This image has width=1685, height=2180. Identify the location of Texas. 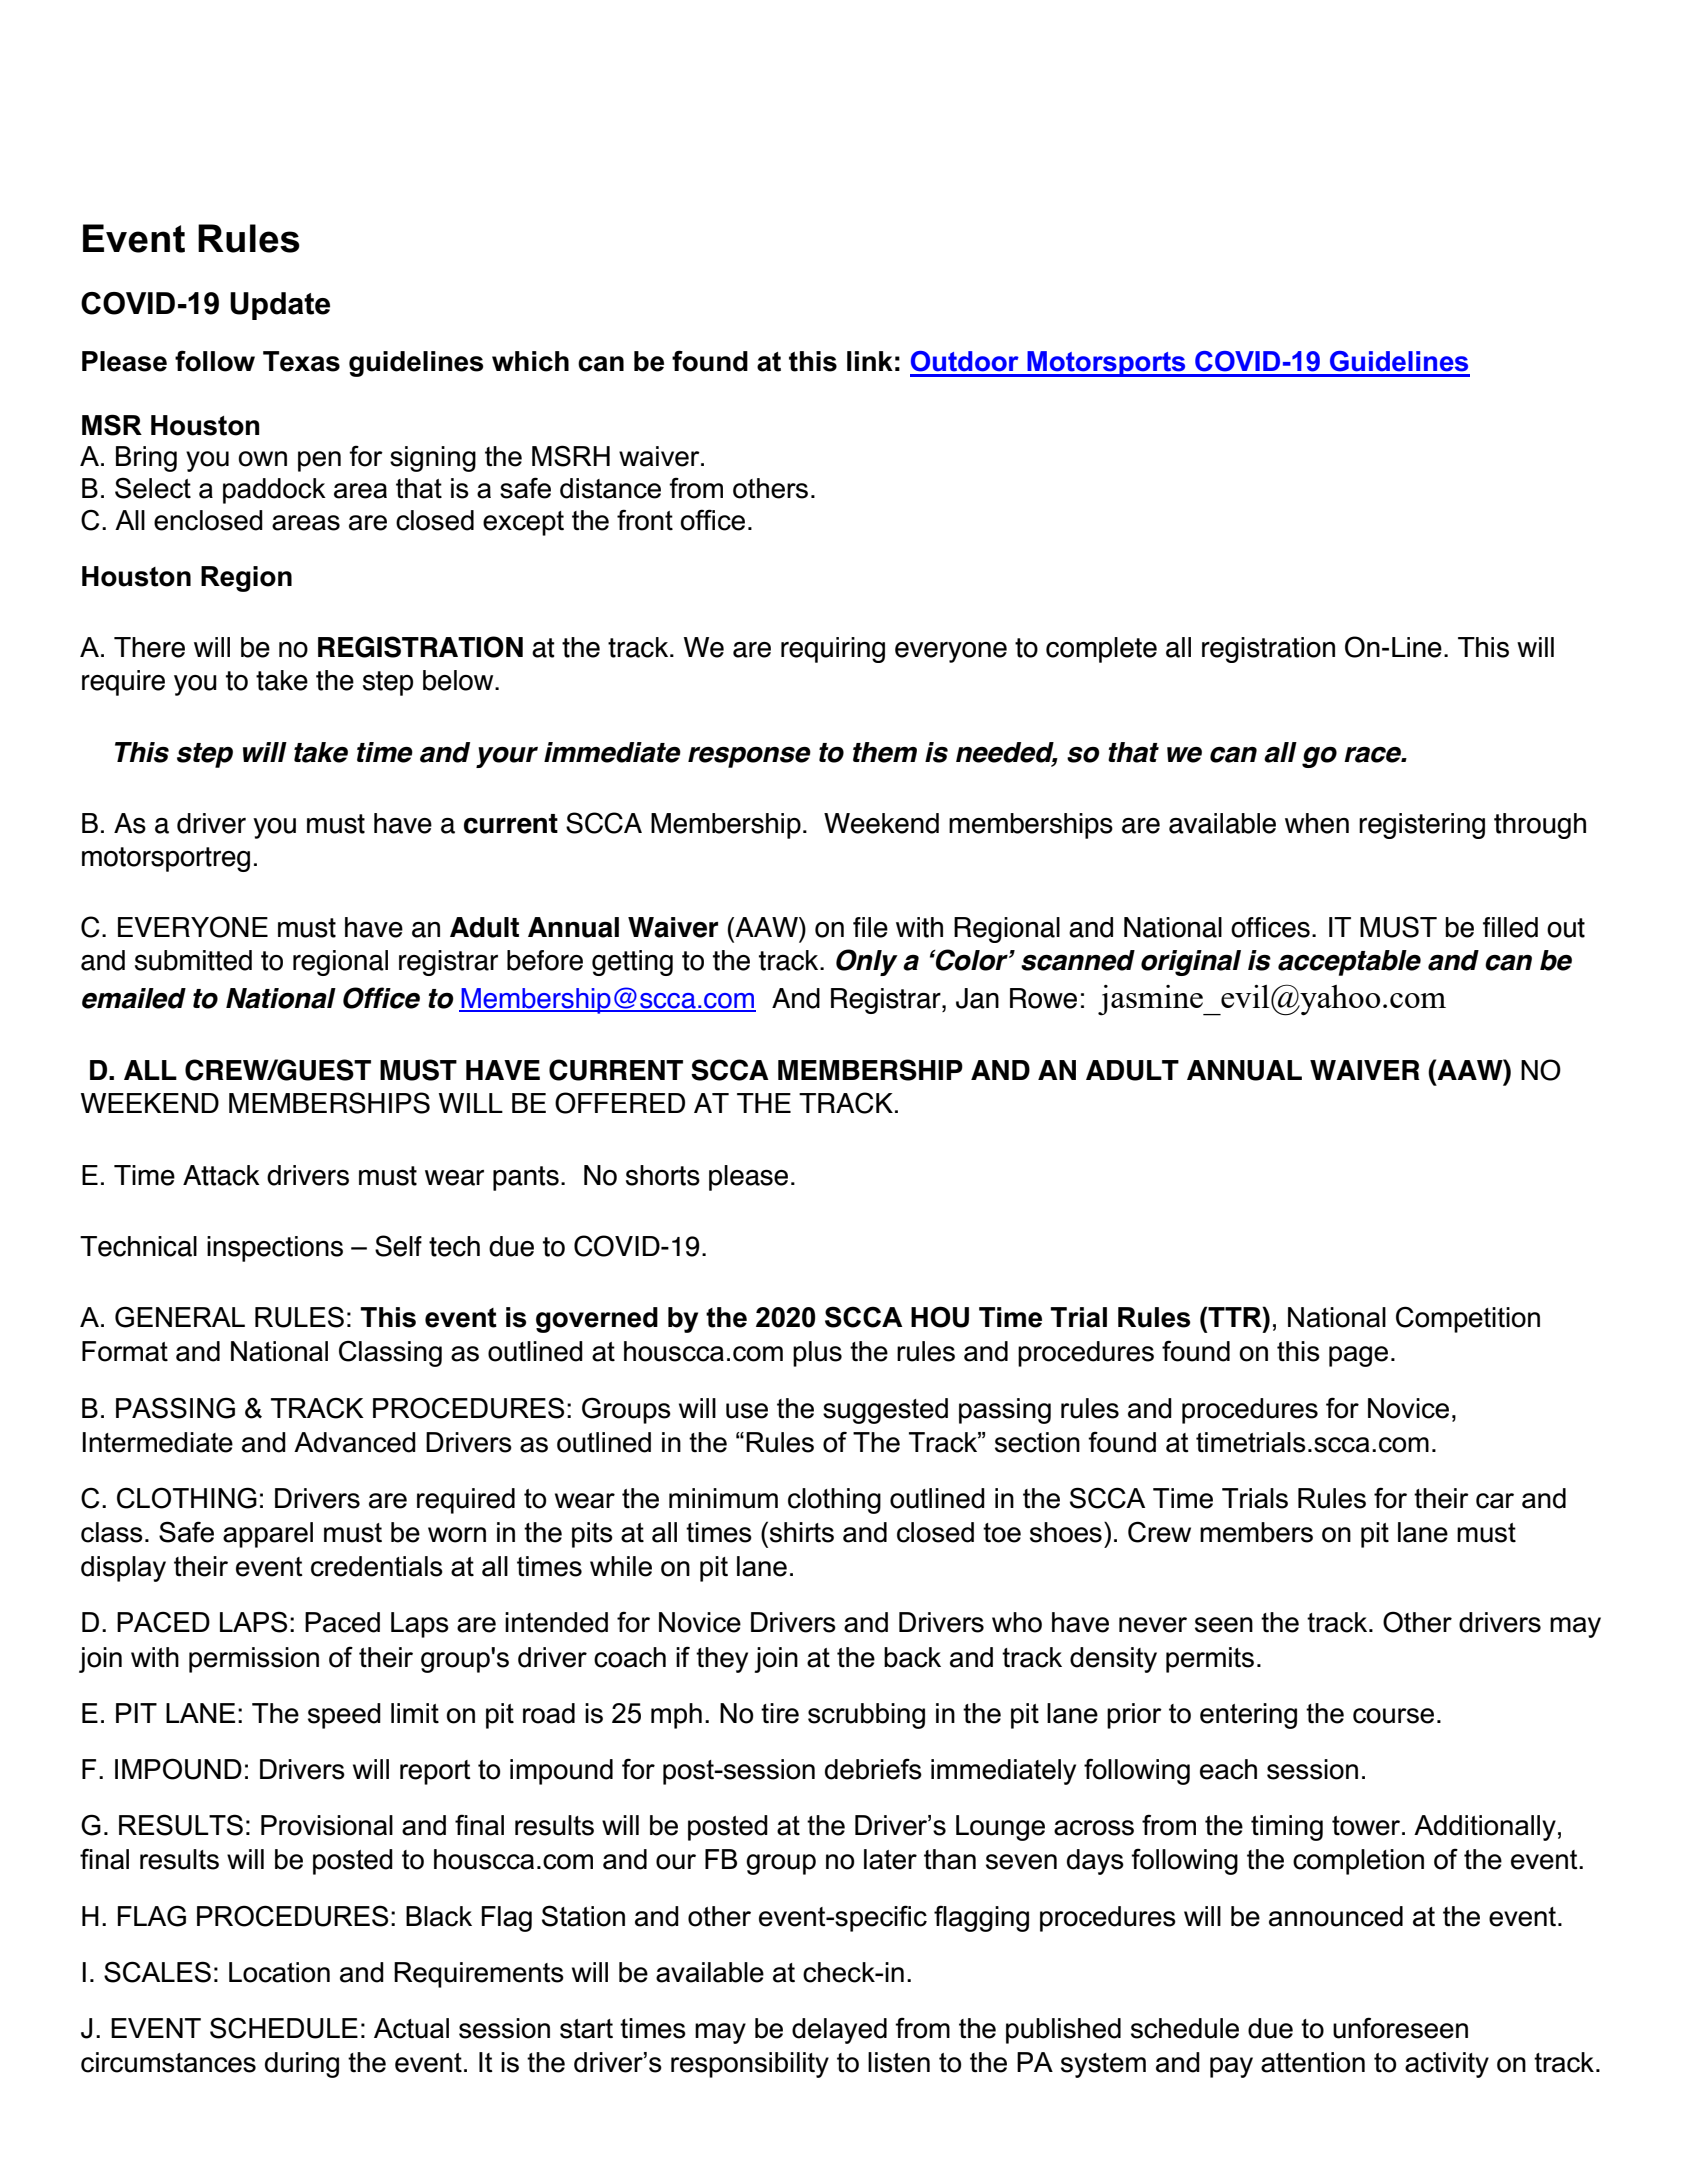
(301, 361).
